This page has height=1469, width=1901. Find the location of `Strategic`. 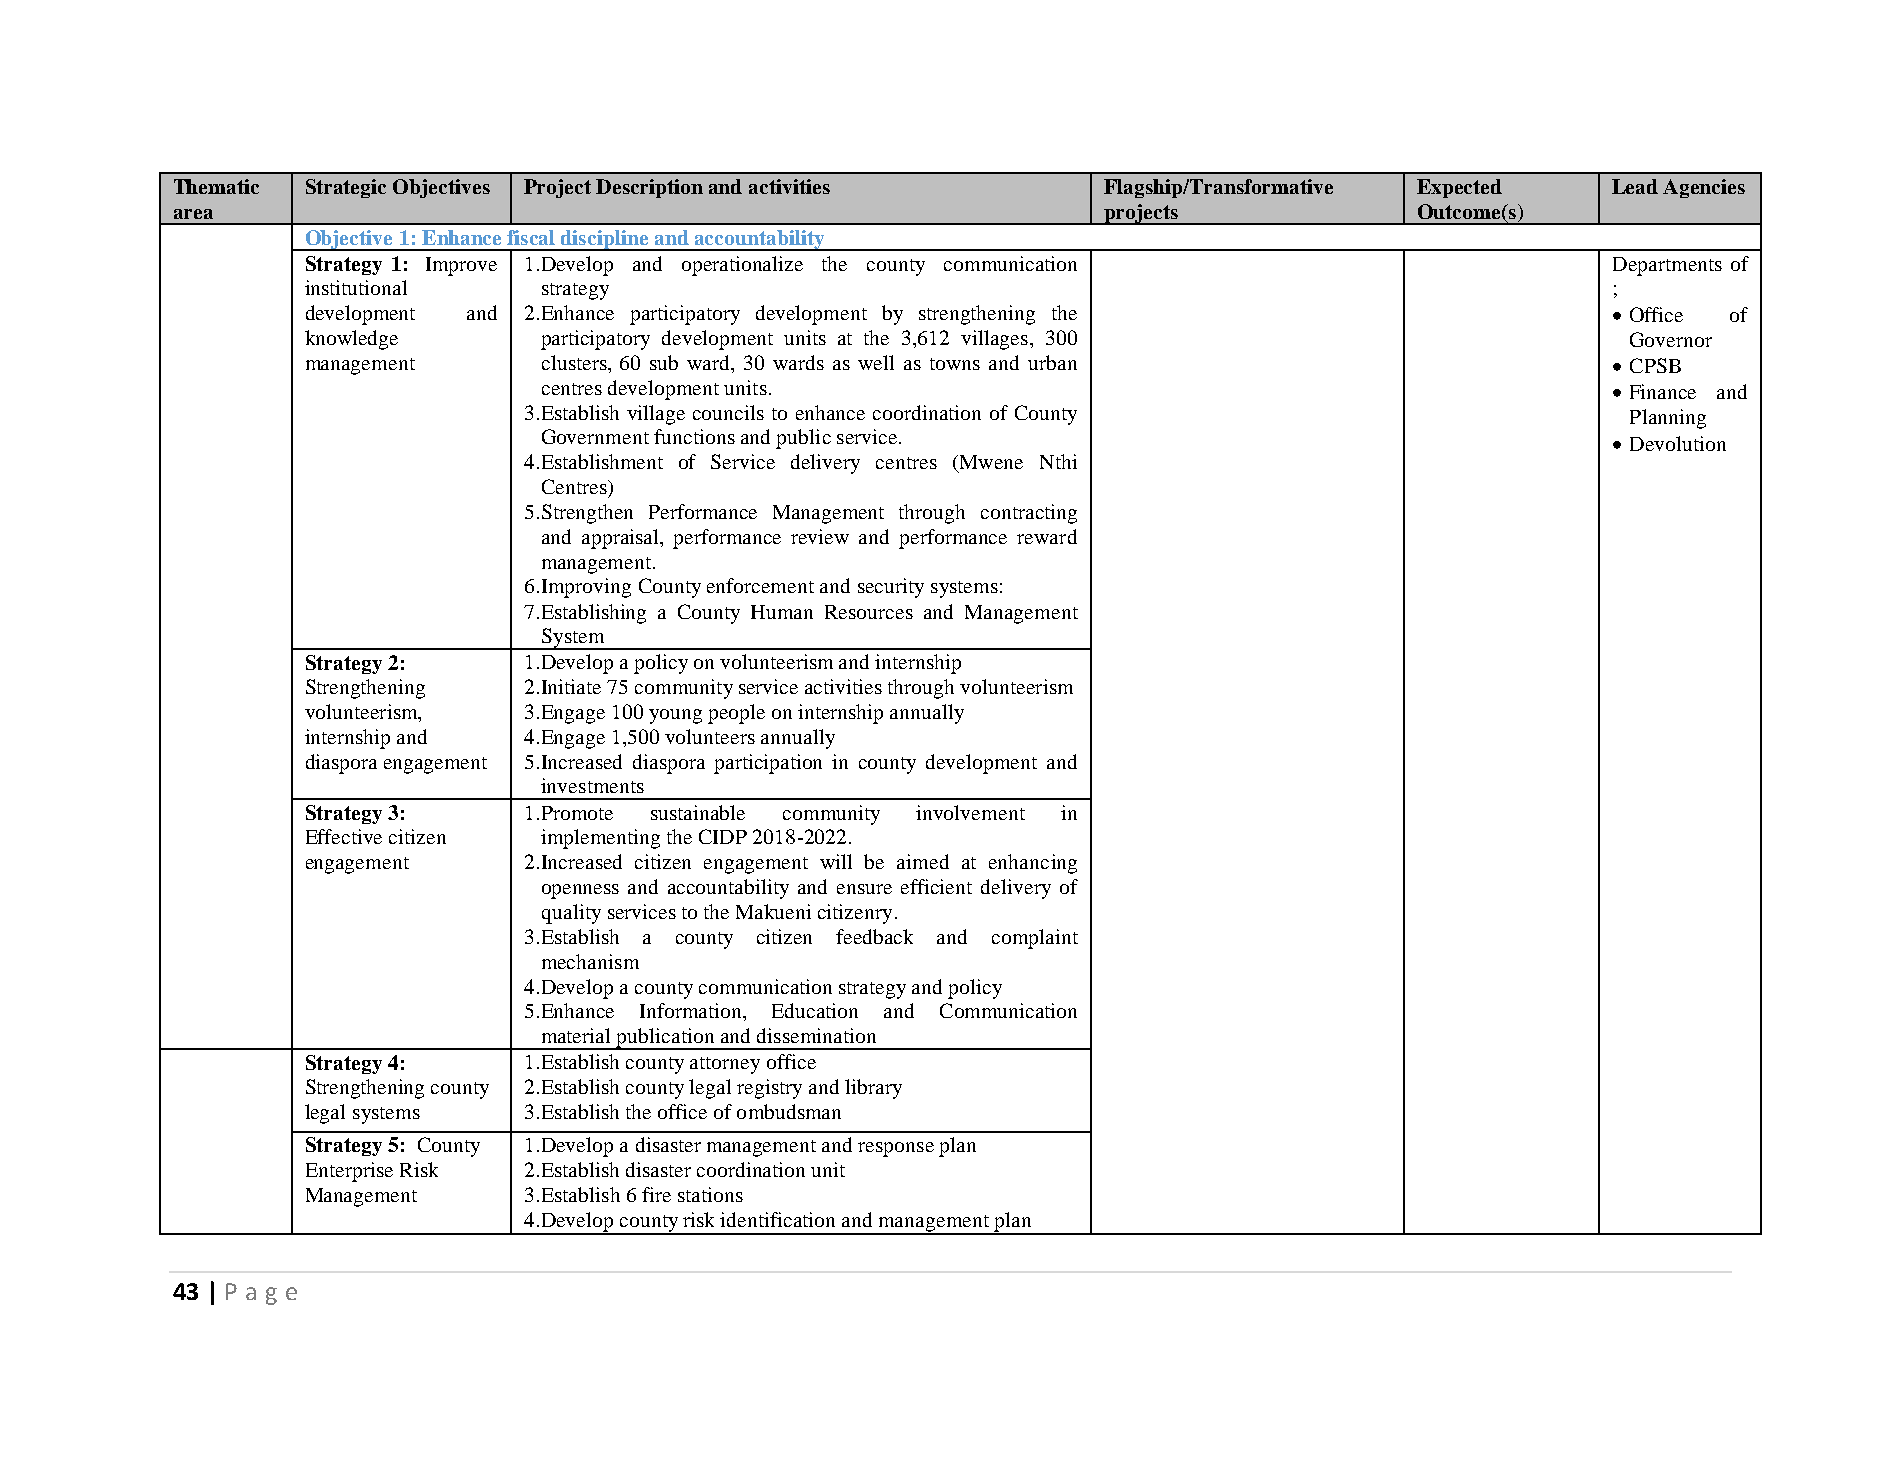

Strategic is located at coordinates (346, 188).
